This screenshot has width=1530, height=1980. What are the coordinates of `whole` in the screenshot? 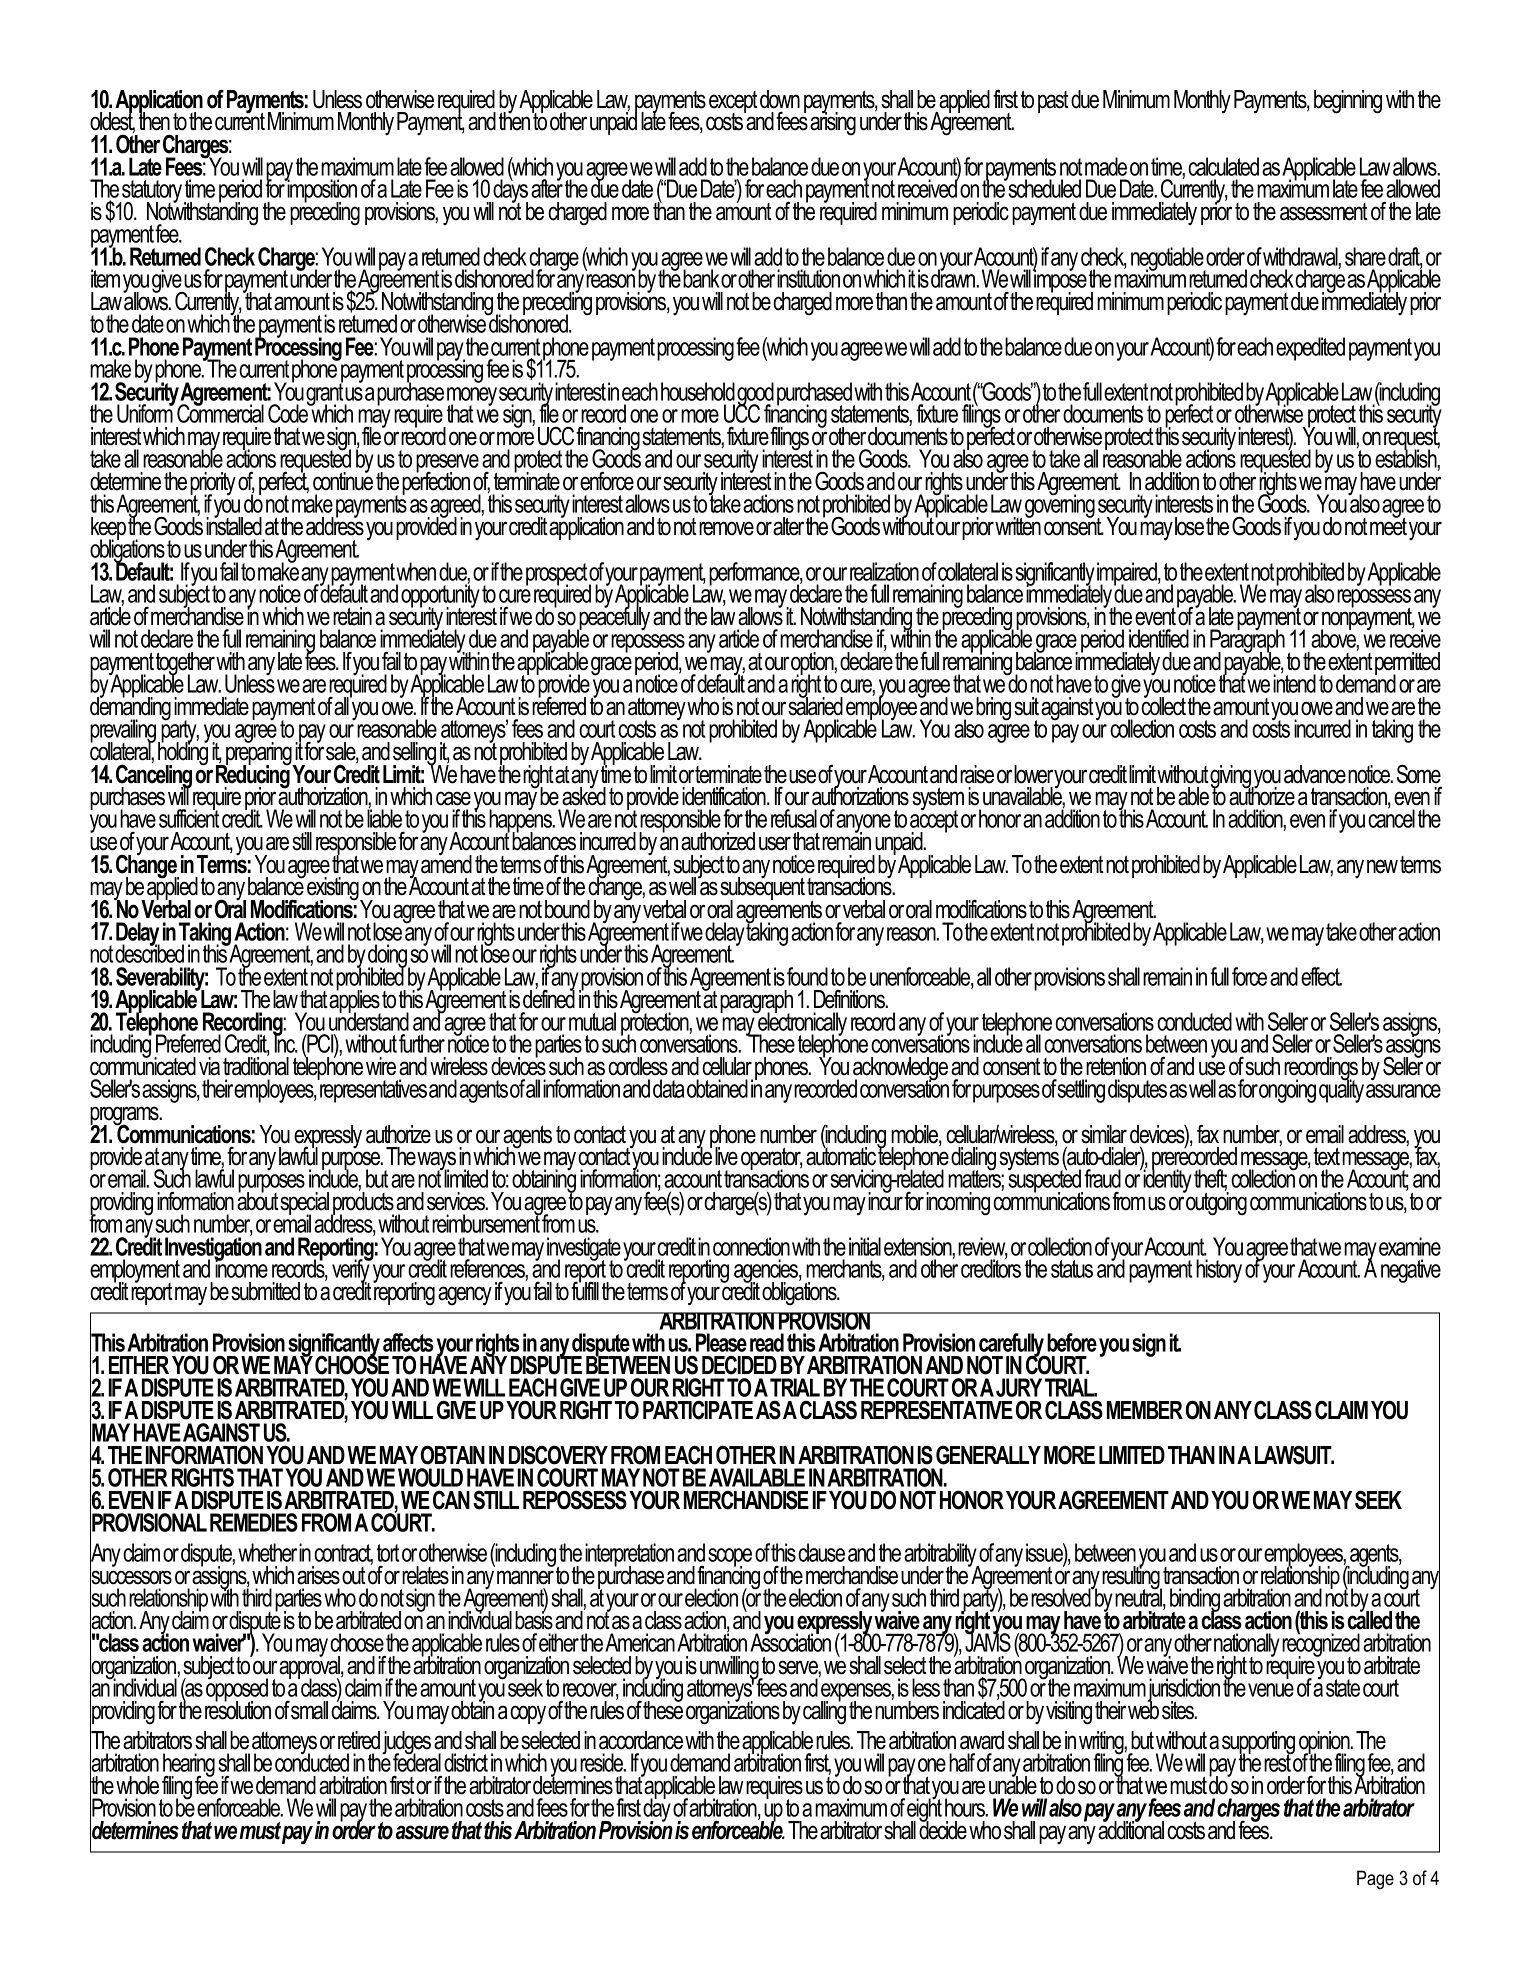 It's located at (137, 1785).
